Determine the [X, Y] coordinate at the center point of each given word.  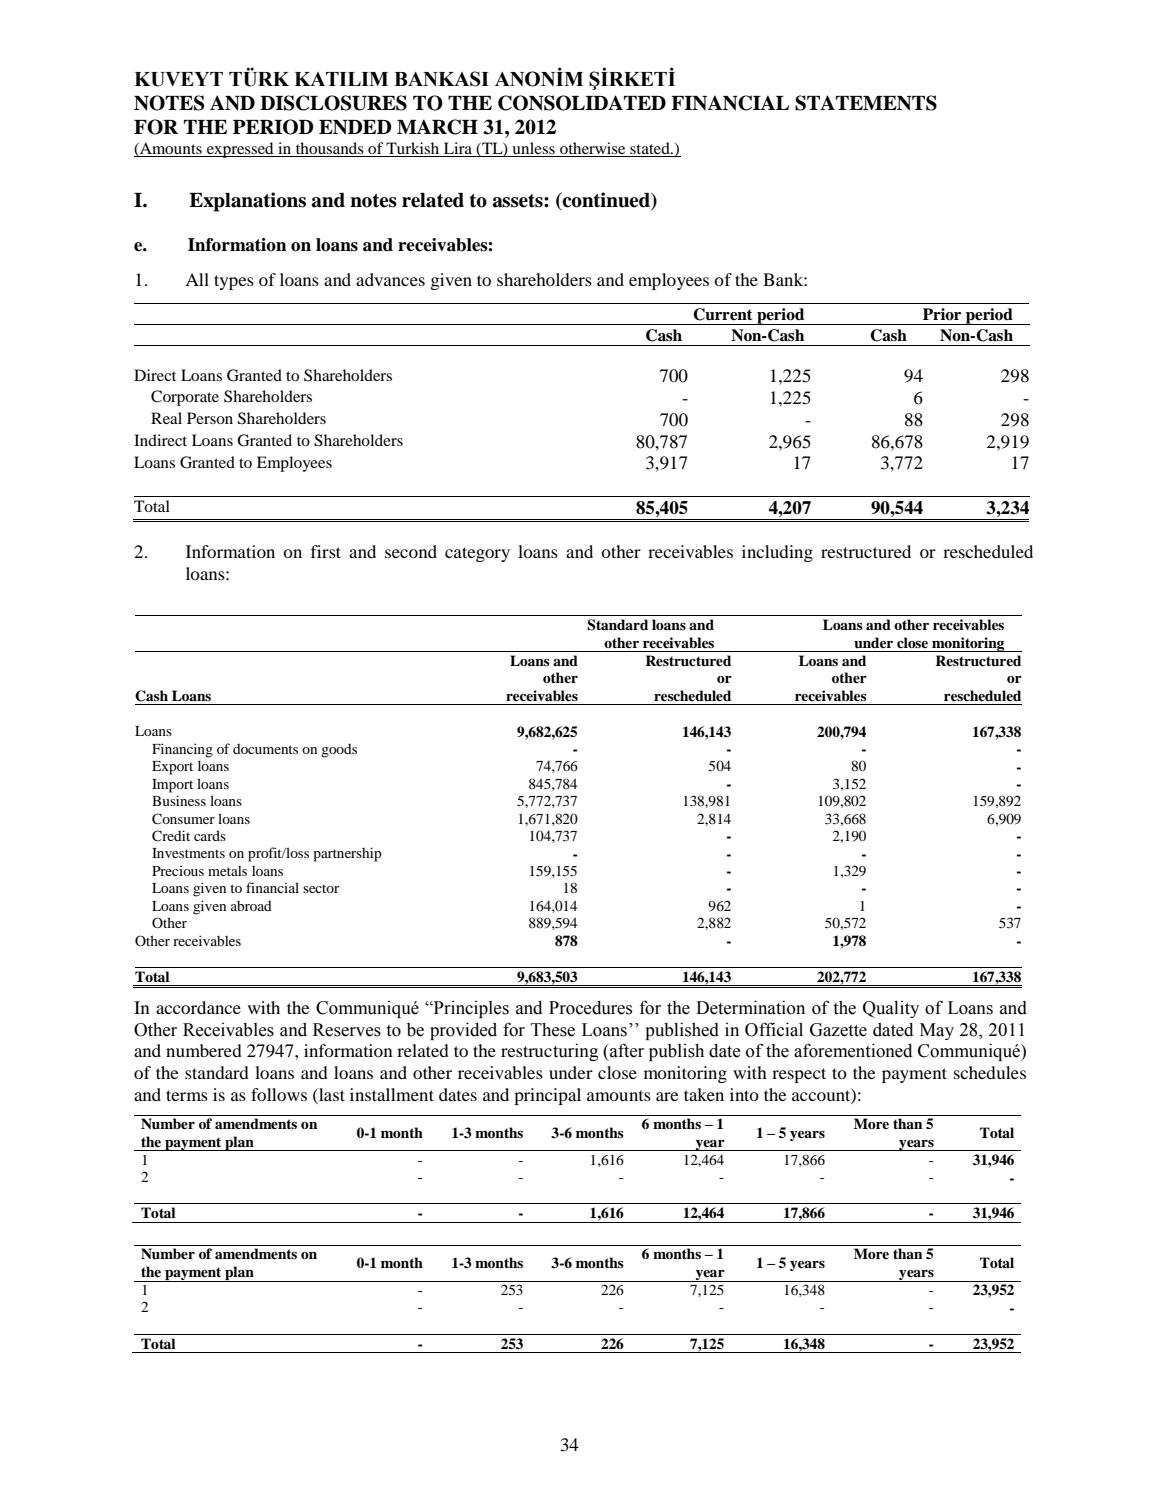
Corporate [185, 398]
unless [533, 149]
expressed [240, 150]
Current [722, 314]
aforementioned [853, 1050]
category [477, 554]
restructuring [549, 1052]
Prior [942, 314]
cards [210, 835]
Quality [891, 1009]
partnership [347, 854]
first [326, 551]
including [777, 553]
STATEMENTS [866, 103]
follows [279, 1094]
